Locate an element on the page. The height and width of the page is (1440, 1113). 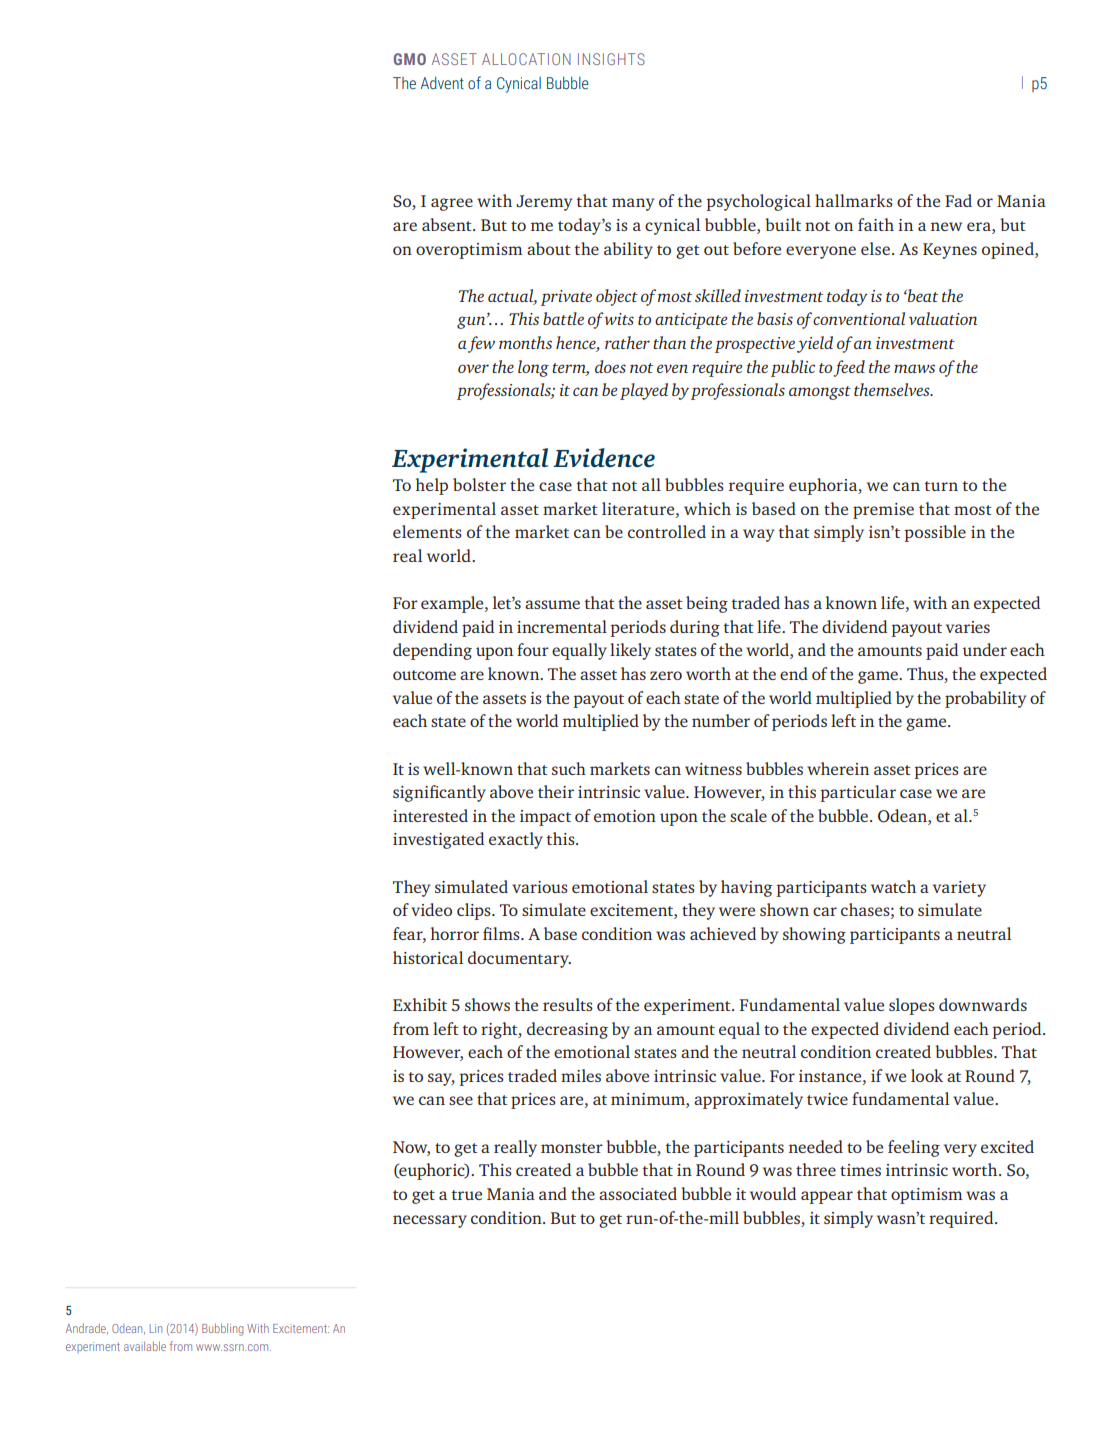
premise is located at coordinates (883, 511).
